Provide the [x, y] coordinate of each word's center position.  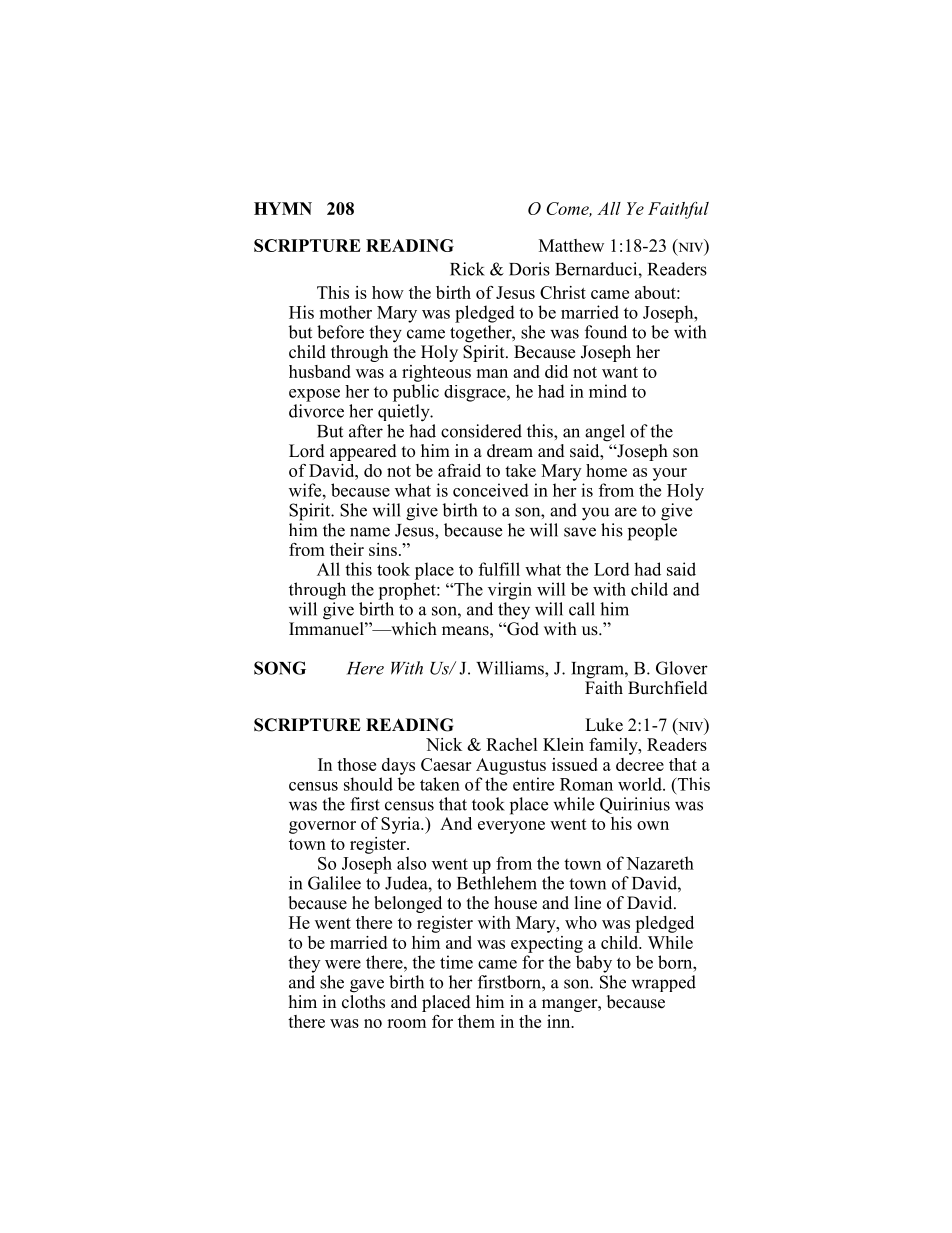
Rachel [512, 744]
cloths [363, 1002]
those [356, 764]
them [476, 1021]
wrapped [663, 983]
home [606, 470]
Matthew [571, 245]
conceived [491, 490]
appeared [363, 452]
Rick [467, 269]
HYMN [283, 208]
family [614, 746]
